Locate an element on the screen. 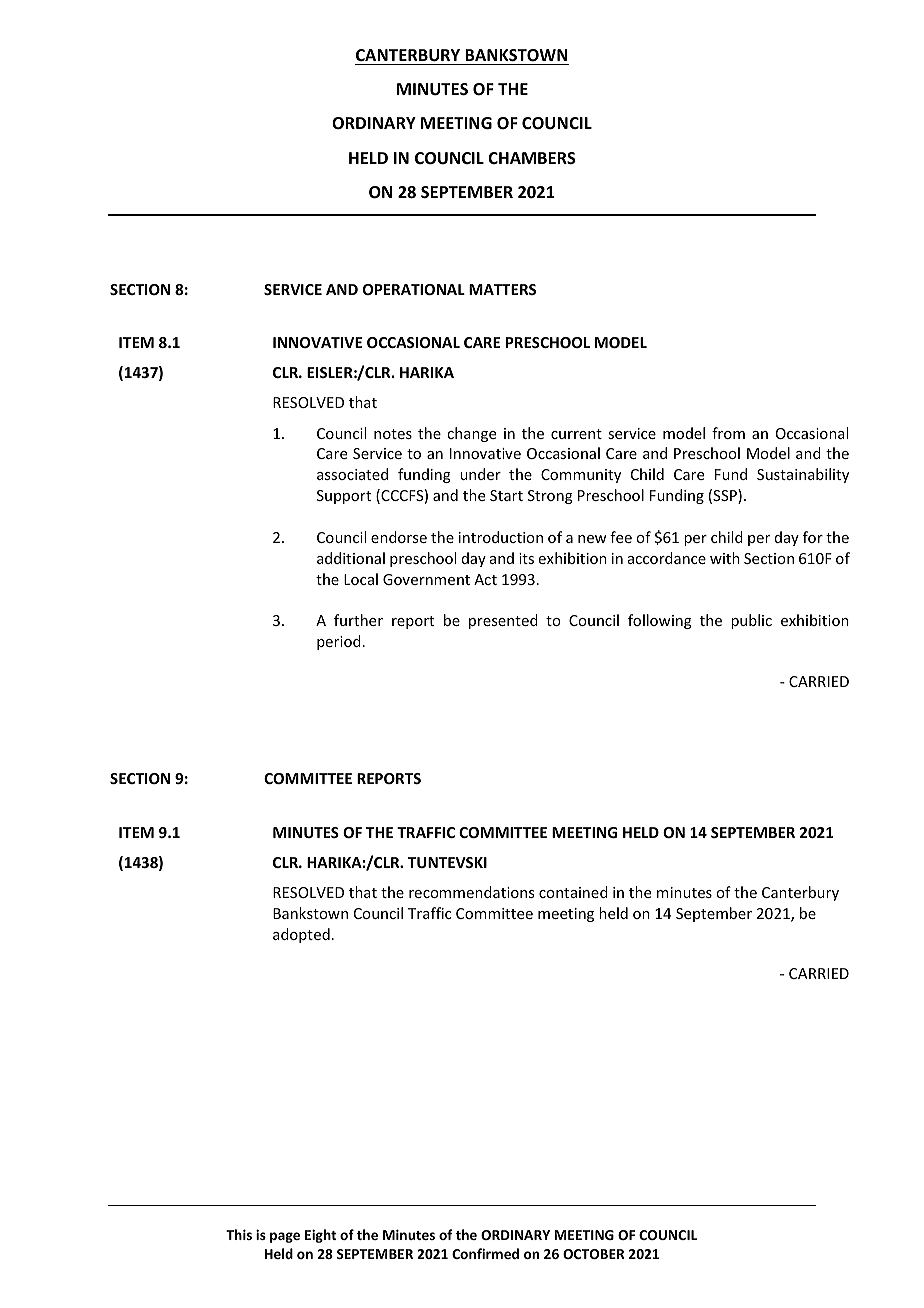 The image size is (924, 1308). Eight is located at coordinates (320, 1236).
